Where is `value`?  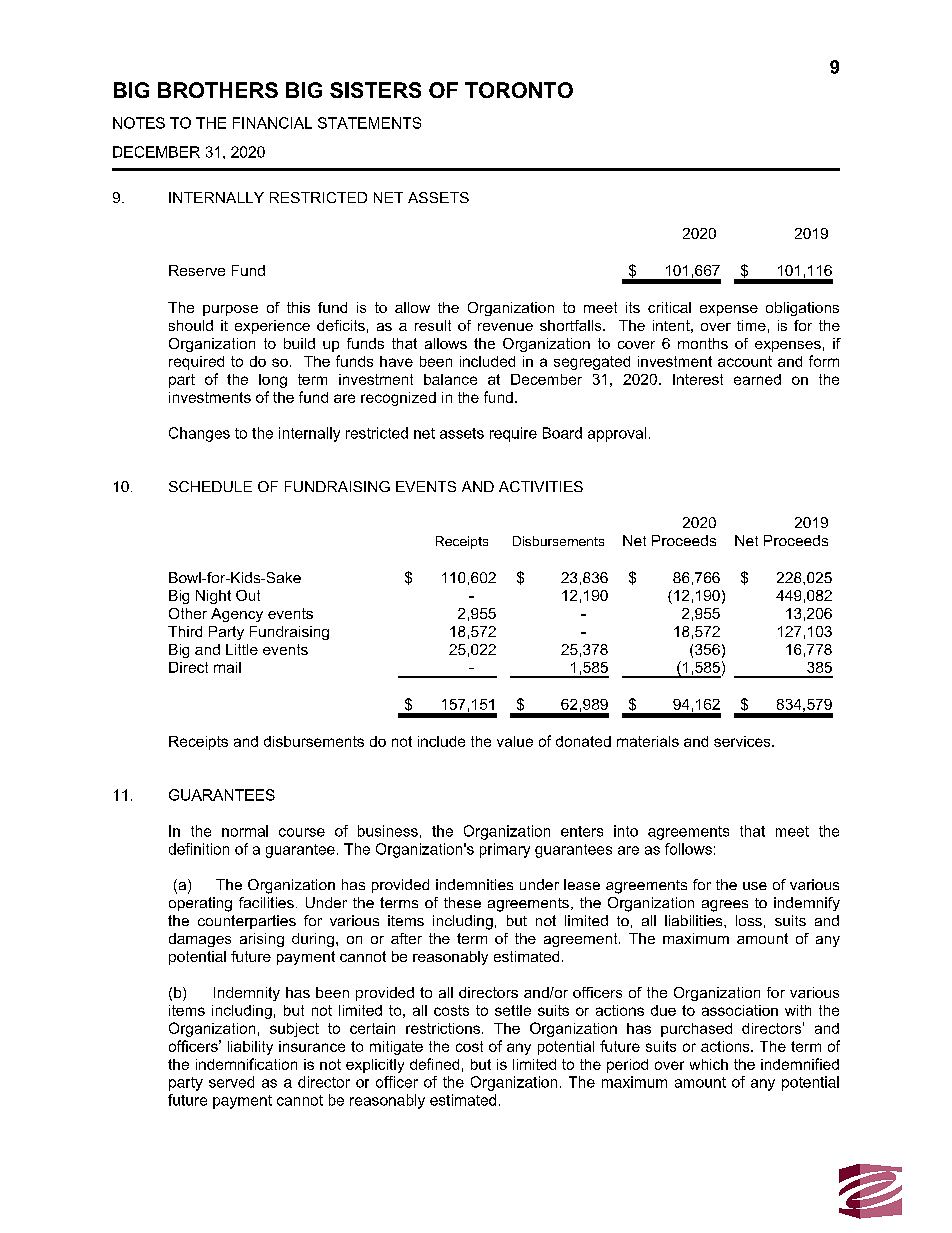
value is located at coordinates (515, 741).
